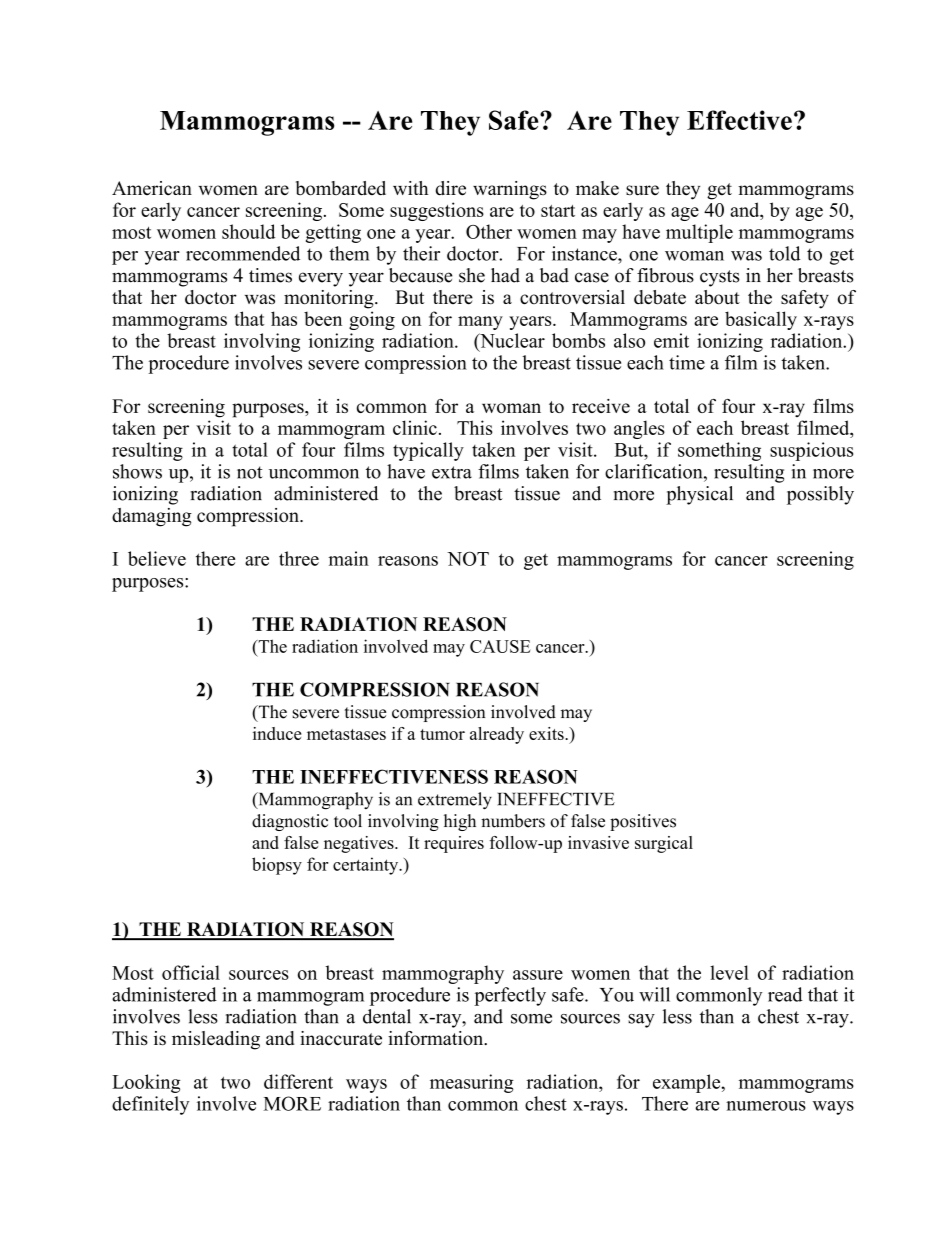 Image resolution: width=952 pixels, height=1233 pixels. Describe the element at coordinates (671, 340) in the screenshot. I see `emit` at that location.
